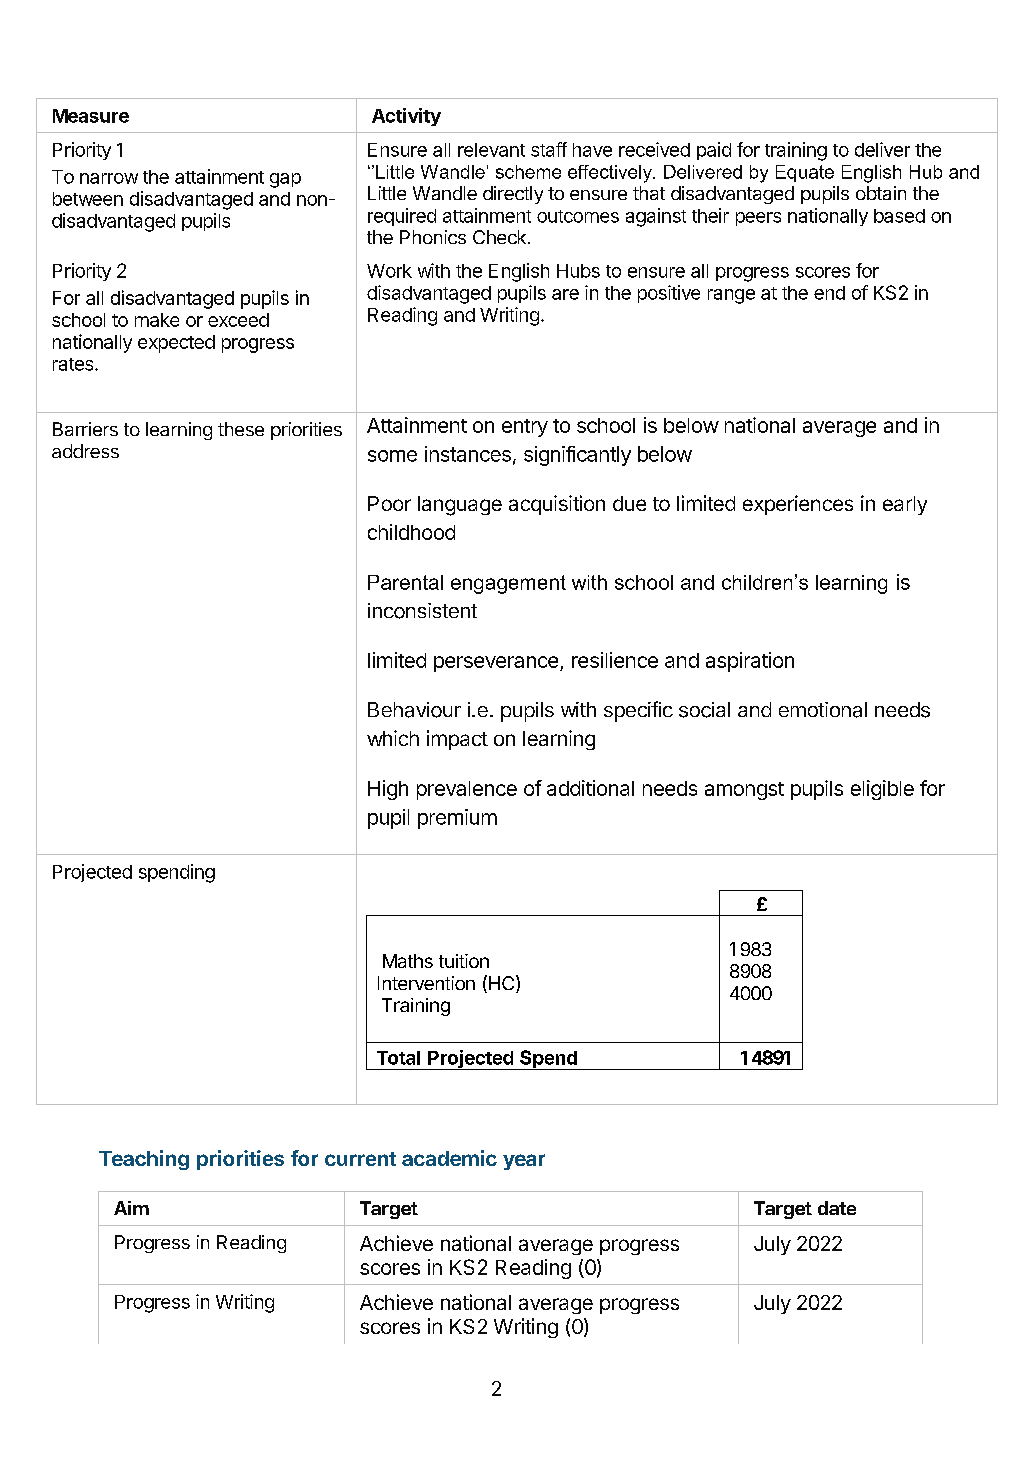 The width and height of the screenshot is (1034, 1462). What do you see at coordinates (798, 505) in the screenshot?
I see `experiences` at bounding box center [798, 505].
